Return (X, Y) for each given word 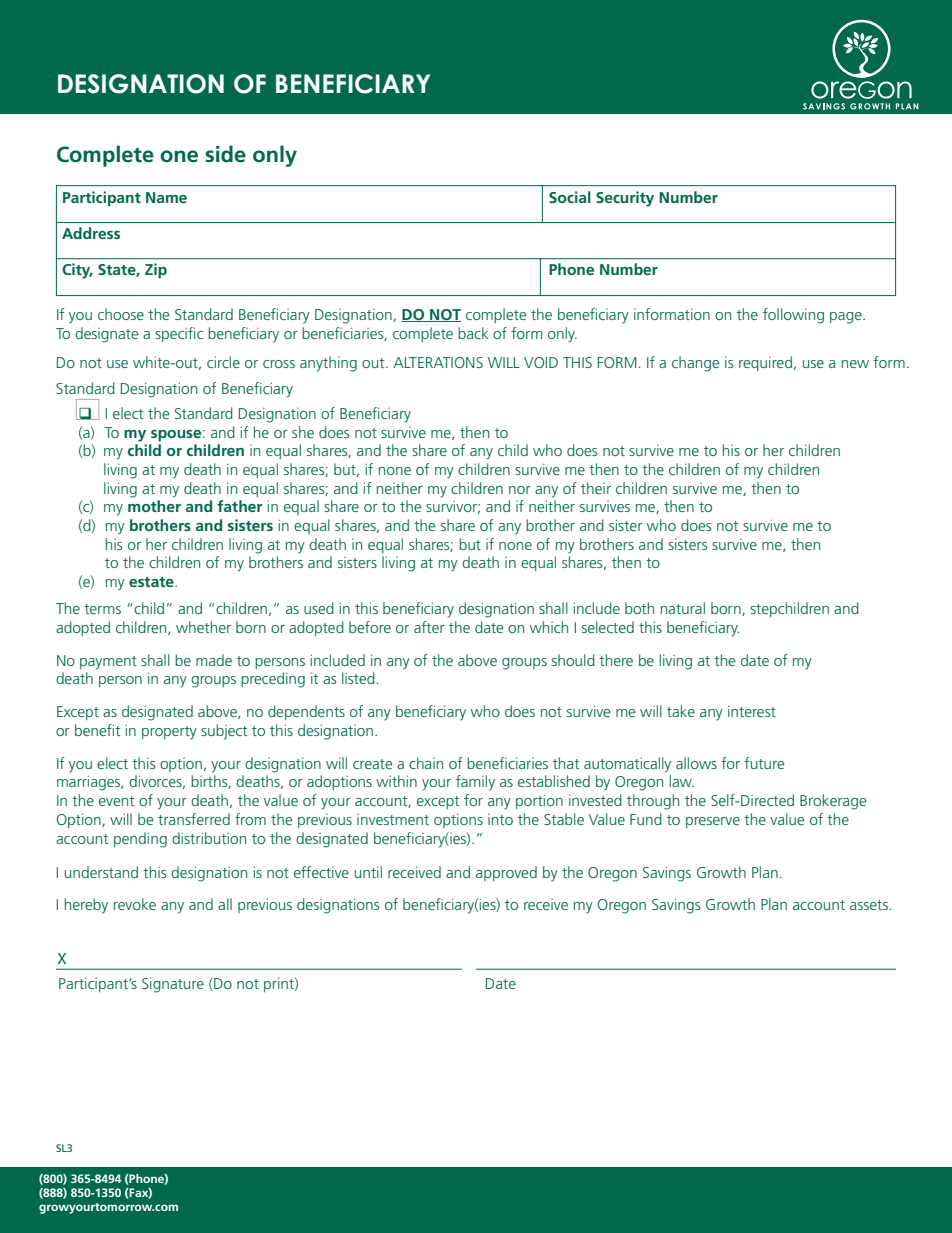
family (475, 783)
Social (570, 197)
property (169, 733)
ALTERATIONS (438, 362)
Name (166, 197)
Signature (173, 985)
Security (625, 199)
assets (870, 905)
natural (683, 608)
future (764, 763)
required (765, 363)
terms (102, 609)
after (429, 627)
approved (506, 873)
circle (223, 362)
